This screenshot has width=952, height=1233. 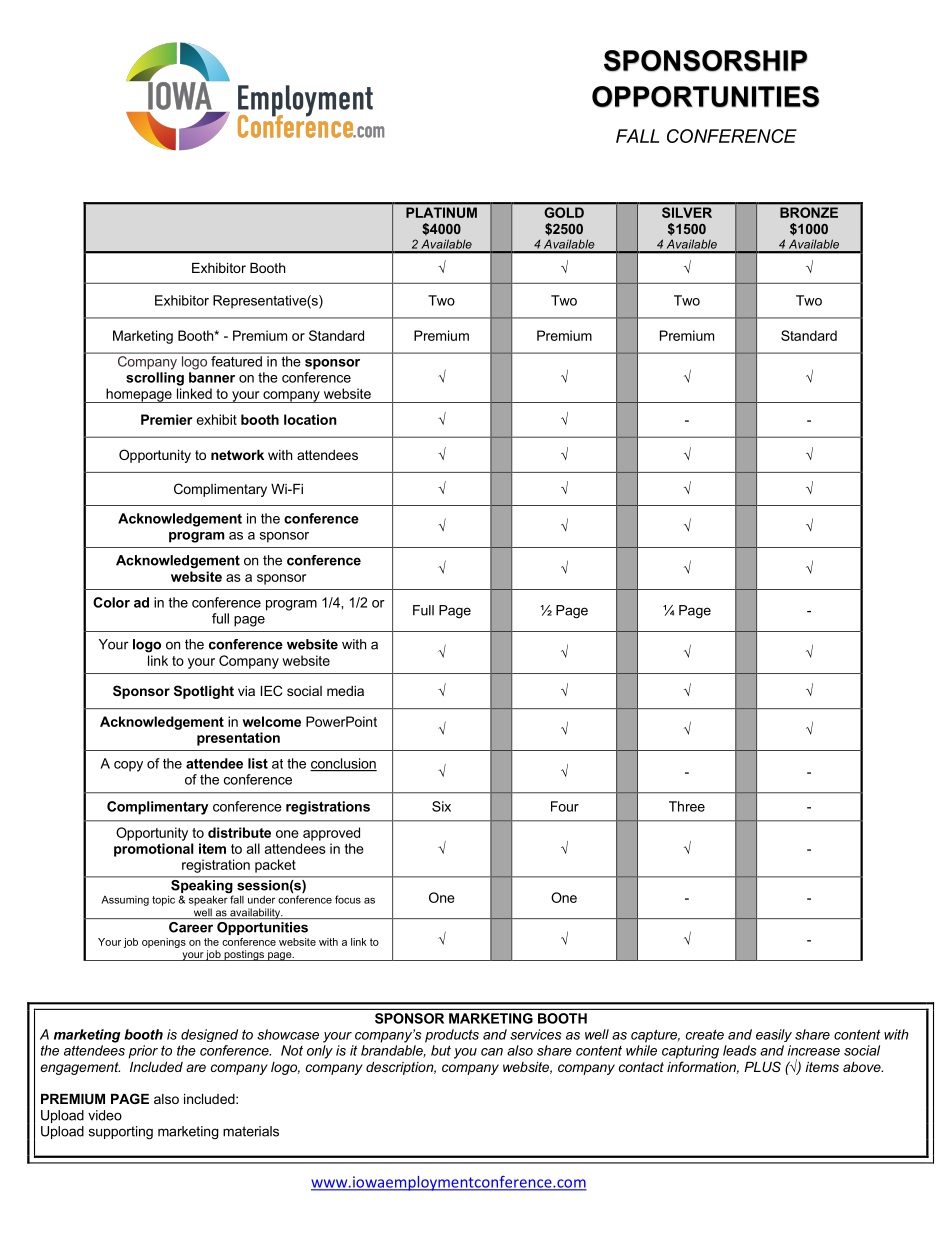 What do you see at coordinates (687, 806) in the screenshot?
I see `Three` at bounding box center [687, 806].
